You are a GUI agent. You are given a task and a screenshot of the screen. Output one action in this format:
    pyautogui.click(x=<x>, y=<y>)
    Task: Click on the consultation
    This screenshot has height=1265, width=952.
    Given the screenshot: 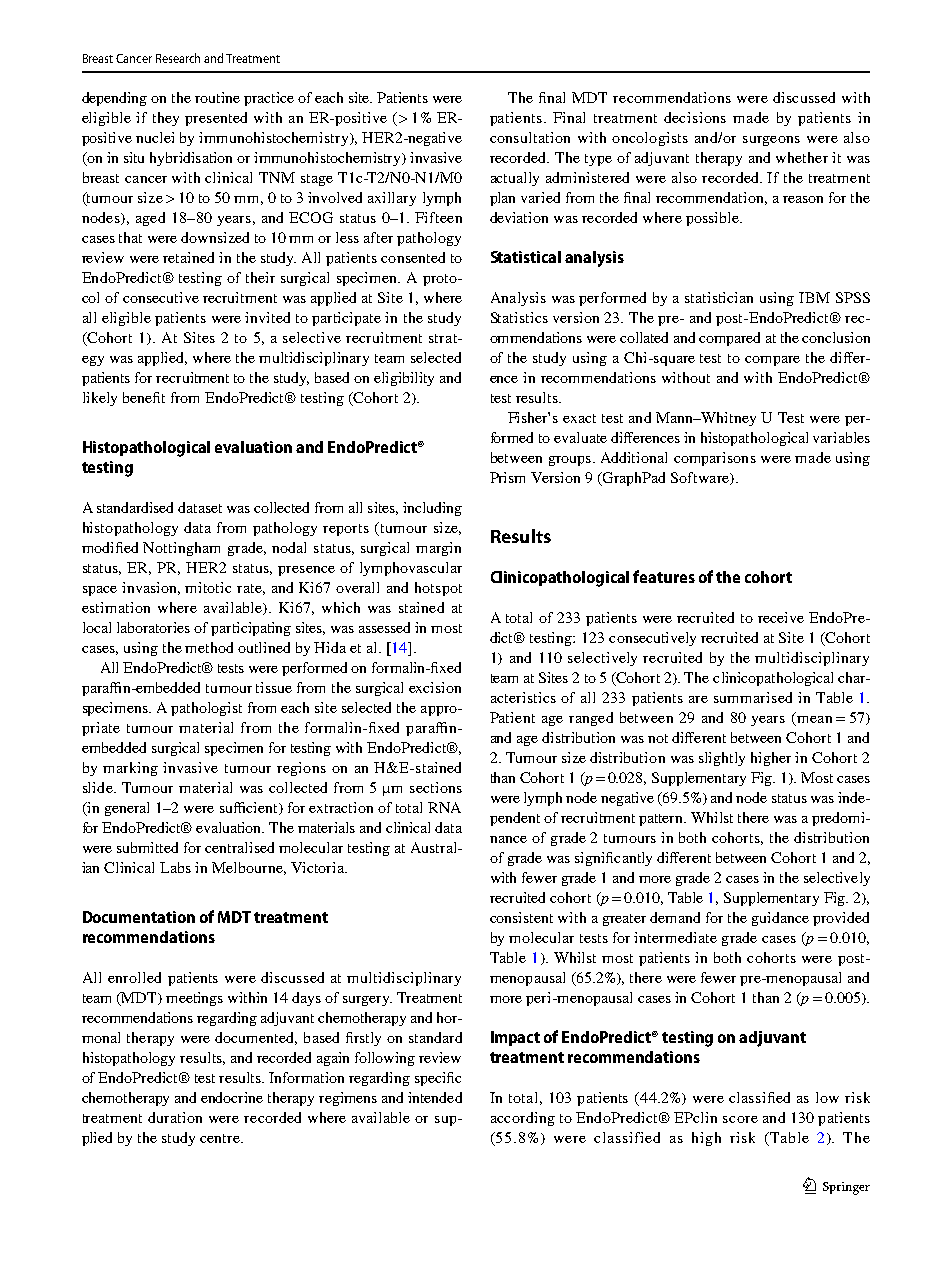 What is the action you would take?
    pyautogui.click(x=530, y=137)
